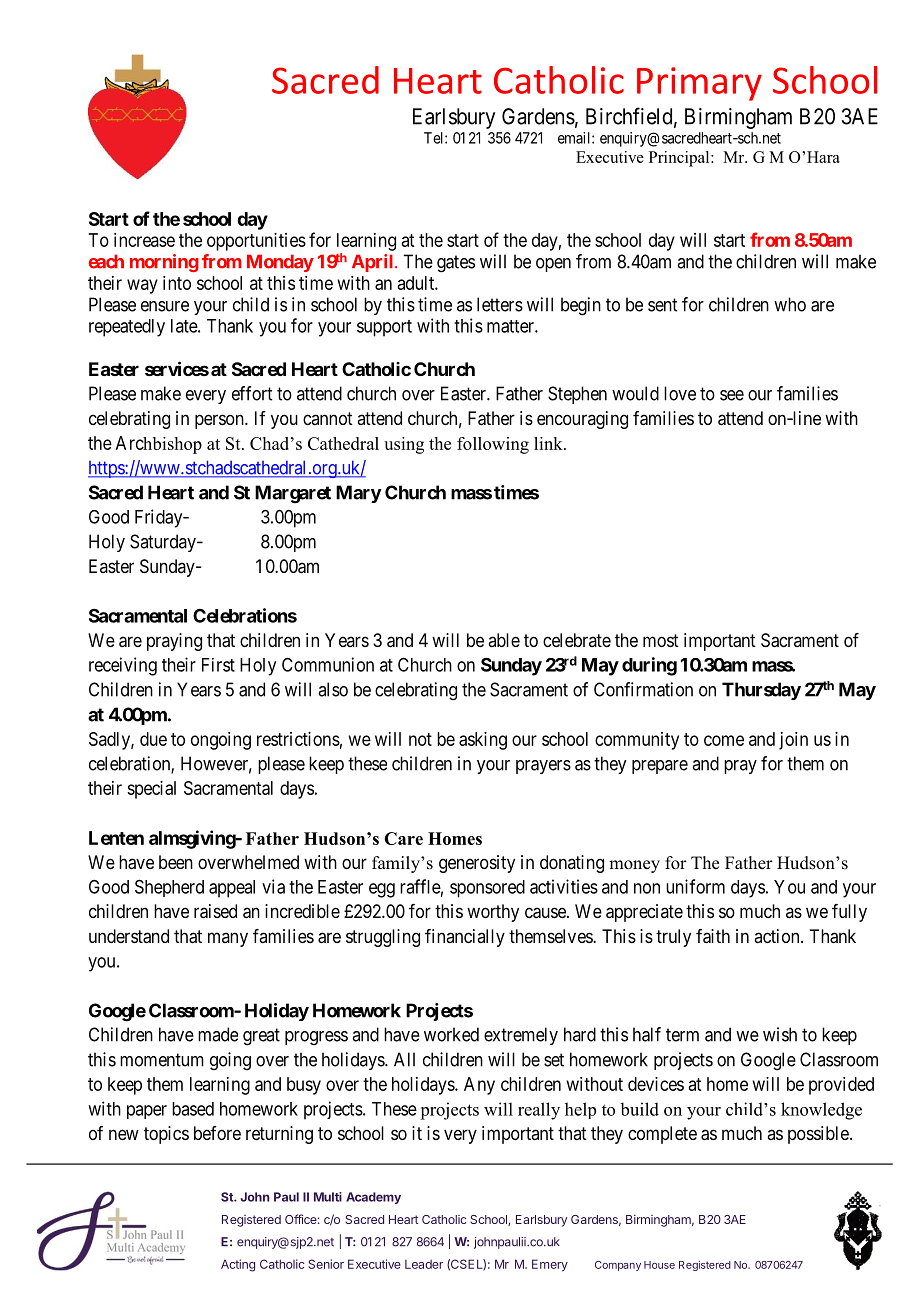 This image has width=924, height=1308. I want to click on increase, so click(144, 240).
